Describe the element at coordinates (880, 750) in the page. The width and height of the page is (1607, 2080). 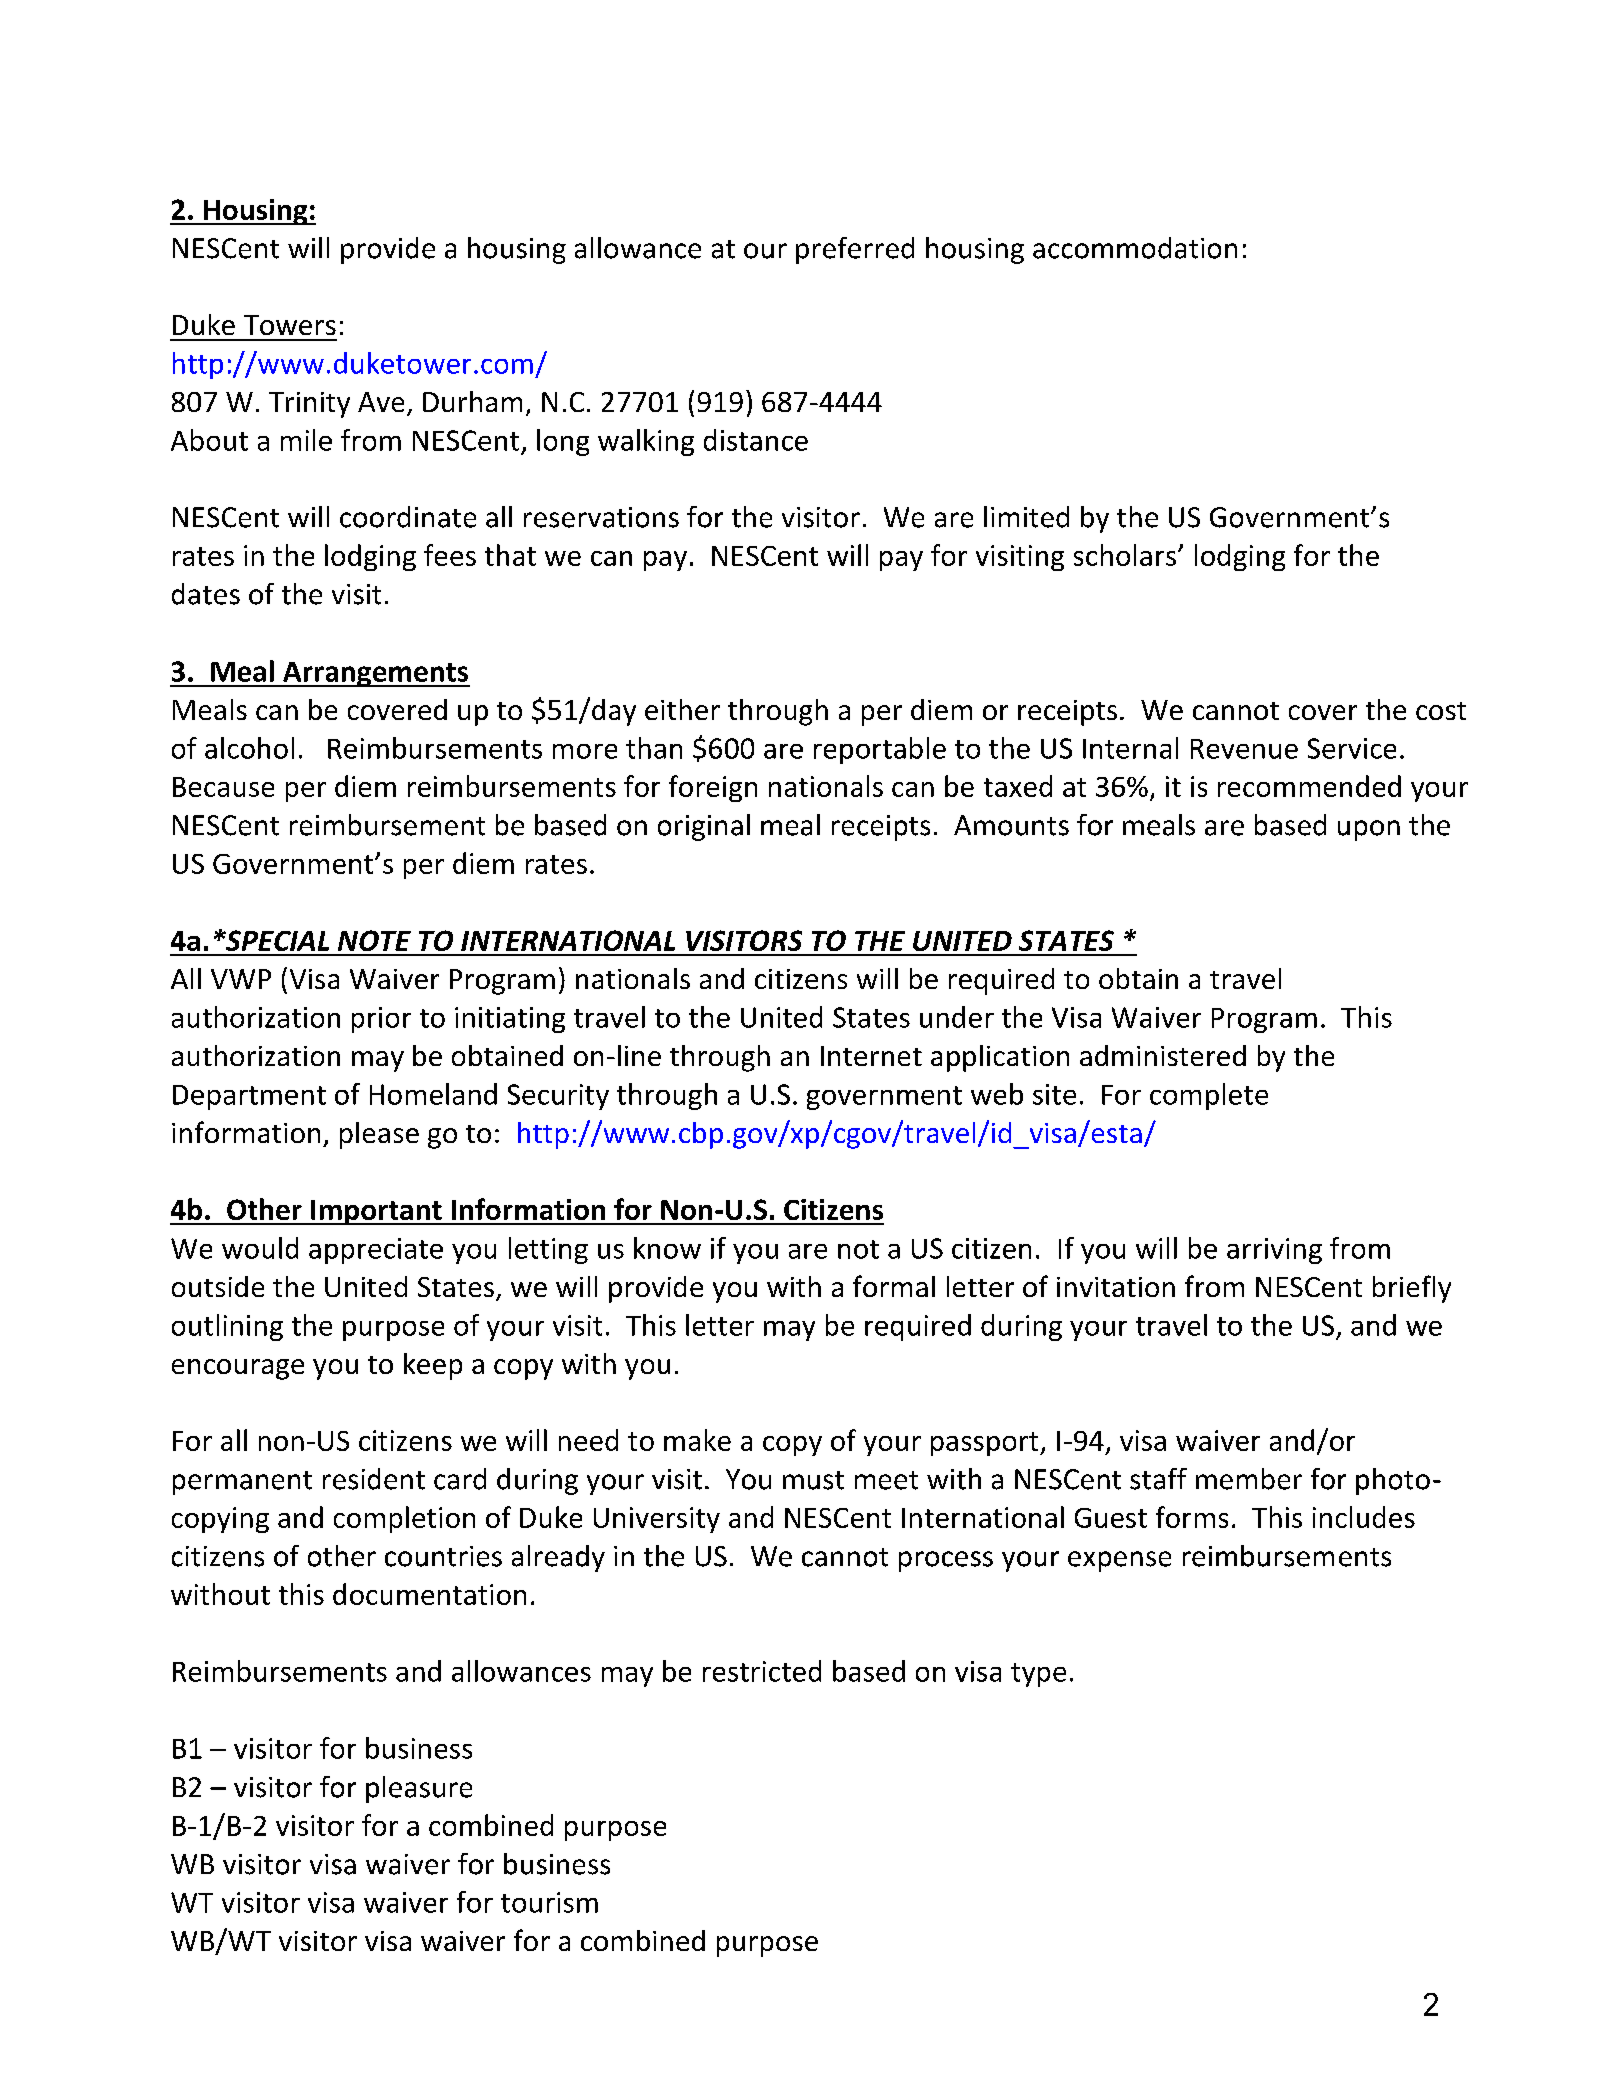
I see `reportable` at that location.
